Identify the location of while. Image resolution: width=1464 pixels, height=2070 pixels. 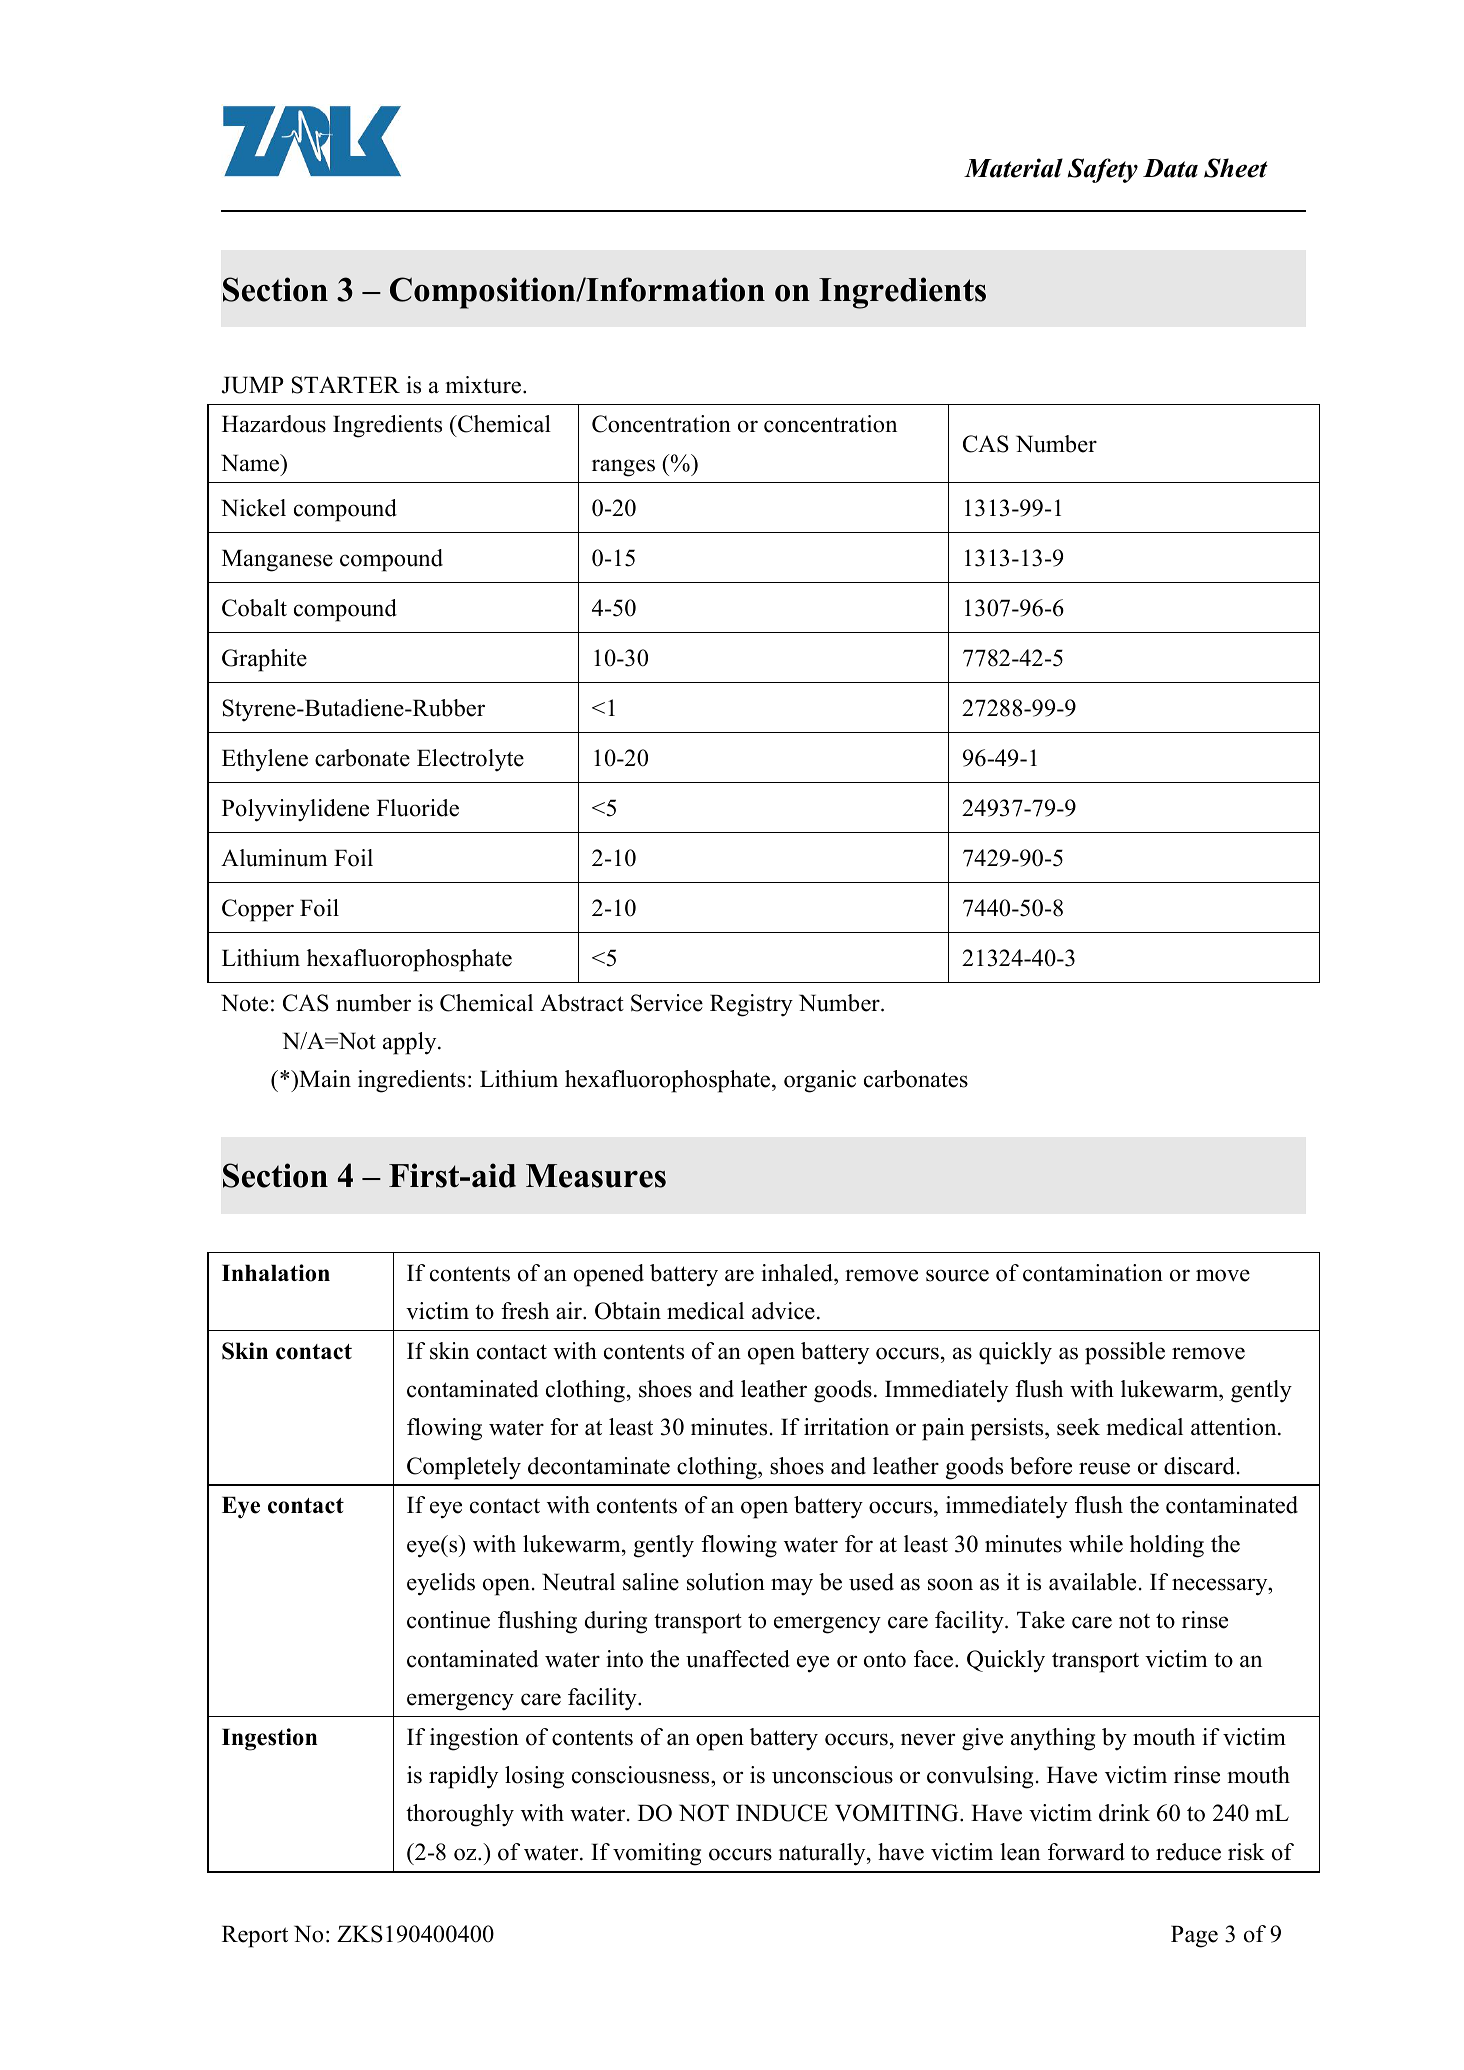
(1096, 1544).
